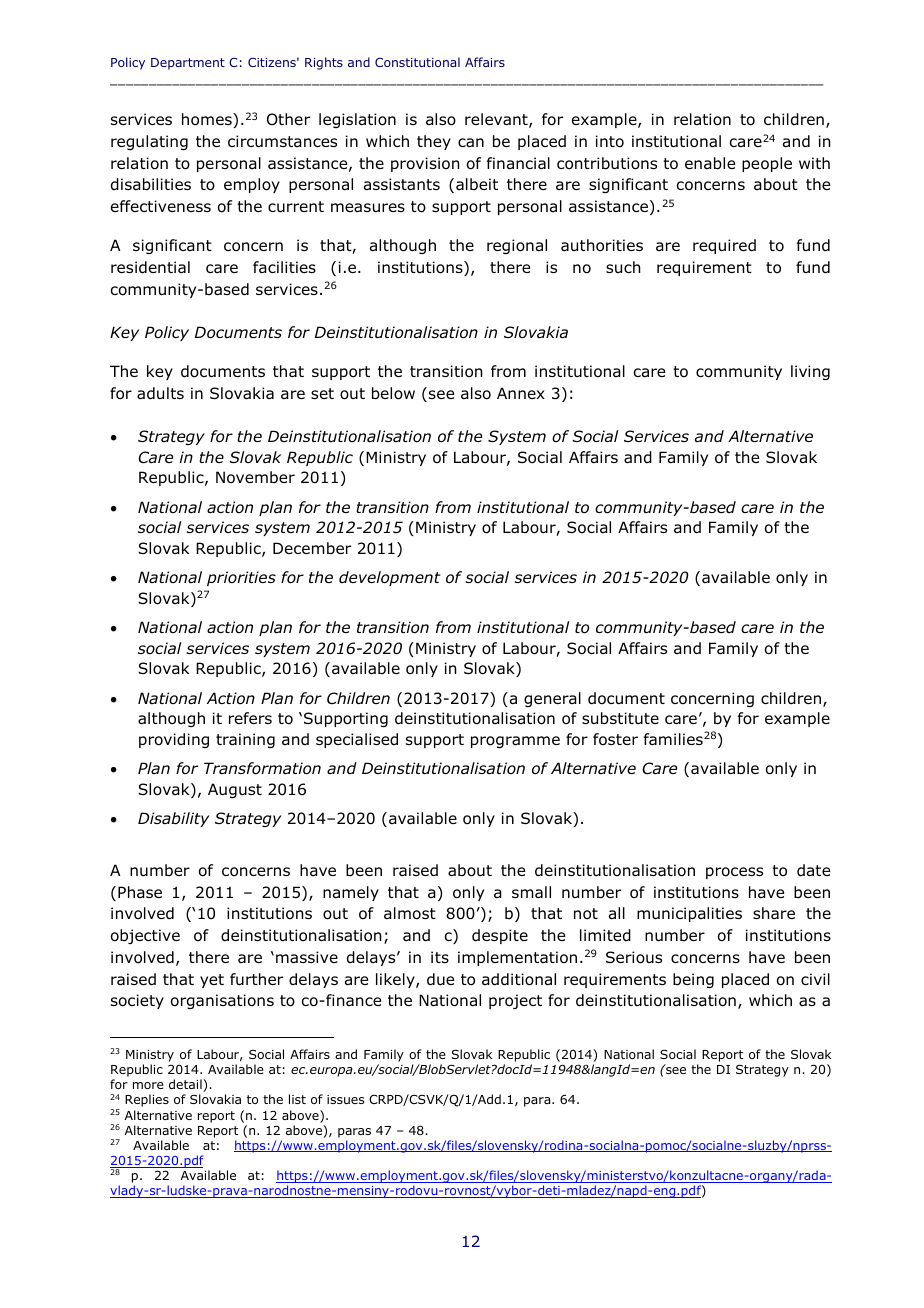 The image size is (924, 1308). Describe the element at coordinates (710, 163) in the screenshot. I see `enable` at that location.
